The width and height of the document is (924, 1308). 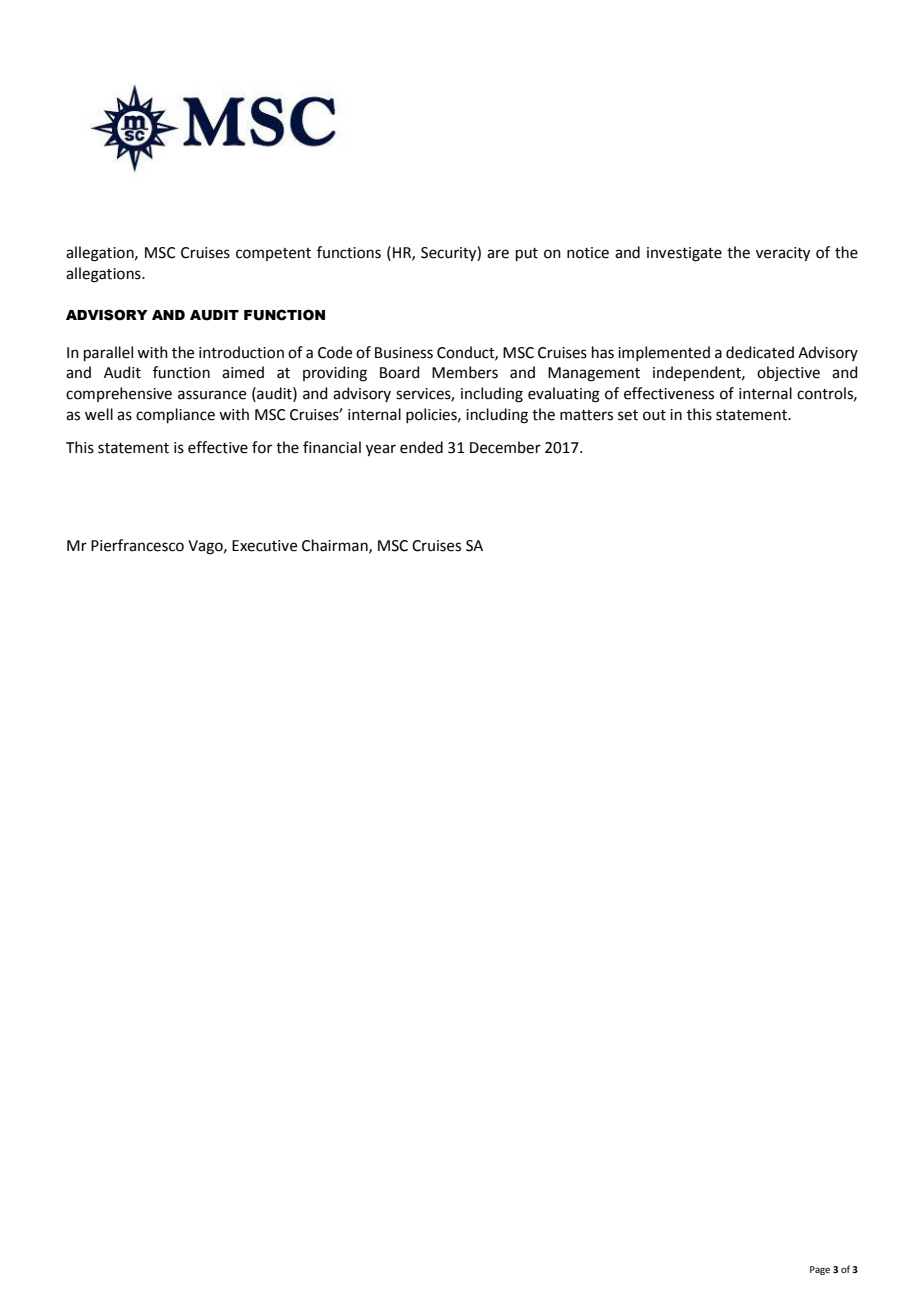 What do you see at coordinates (498, 254) in the document?
I see `are` at bounding box center [498, 254].
